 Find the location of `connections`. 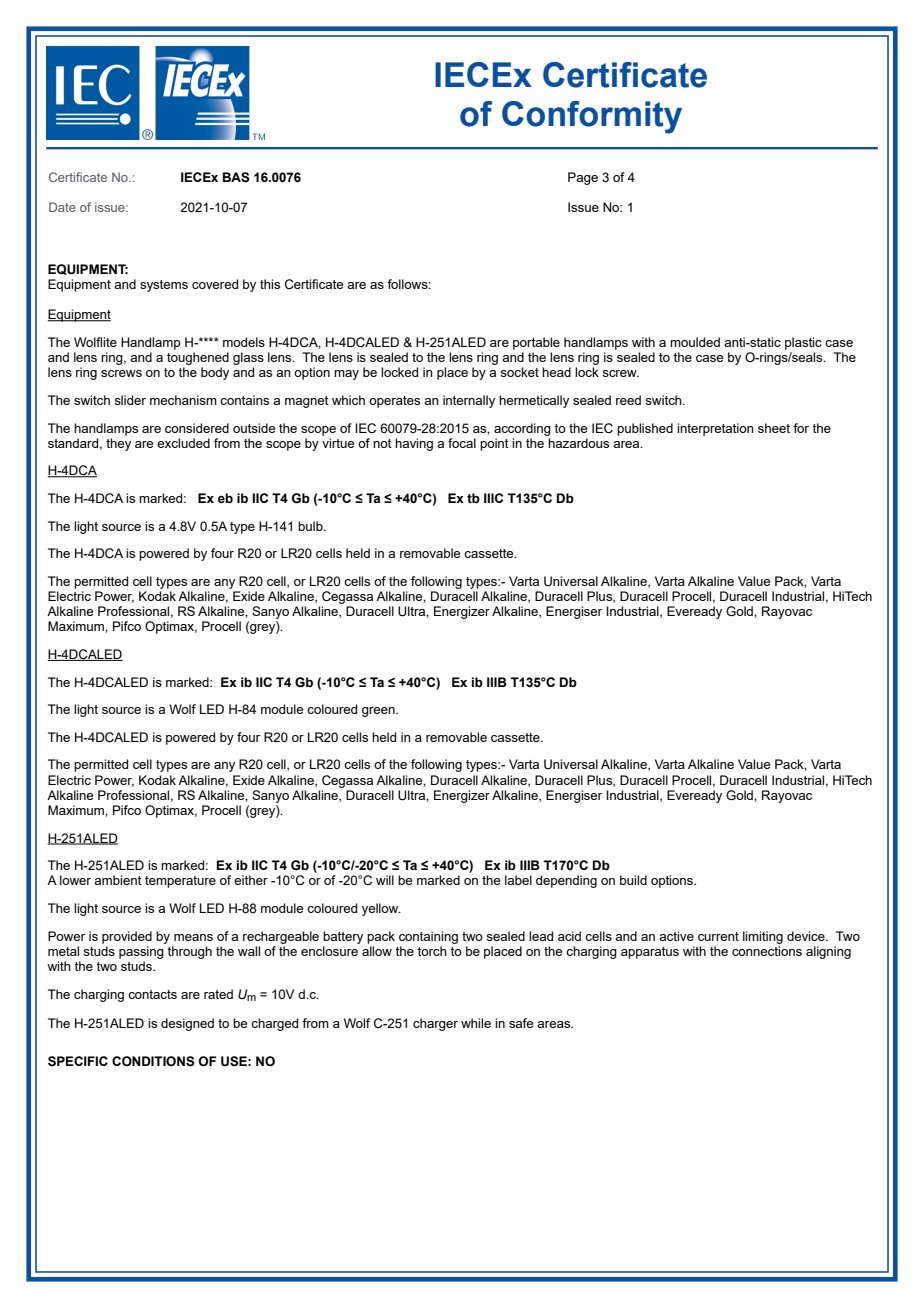

connections is located at coordinates (767, 951).
